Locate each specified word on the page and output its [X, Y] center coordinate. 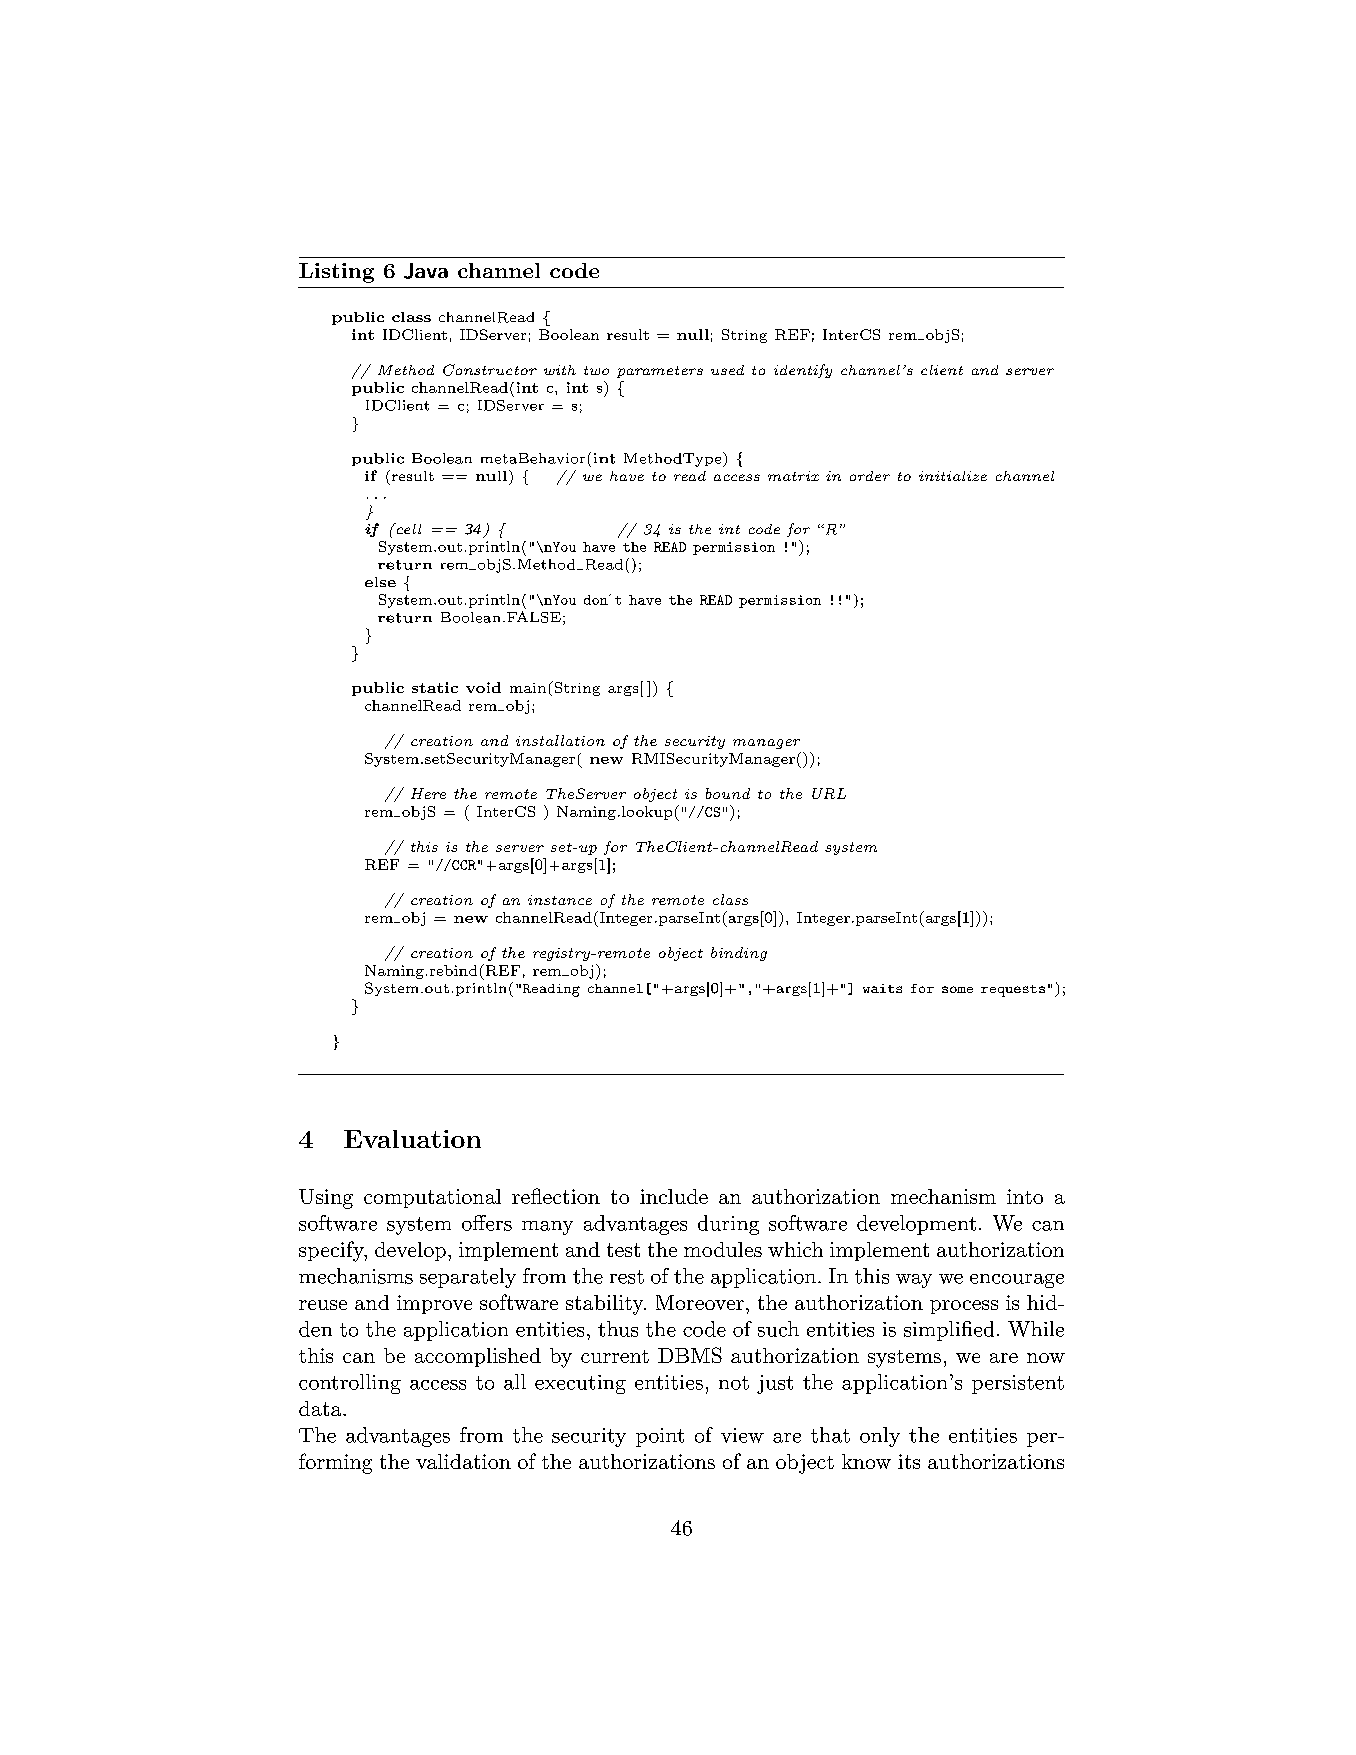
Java [426, 271]
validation [463, 1461]
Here [428, 793]
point [660, 1437]
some [957, 989]
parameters [660, 372]
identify [803, 371]
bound [728, 793]
